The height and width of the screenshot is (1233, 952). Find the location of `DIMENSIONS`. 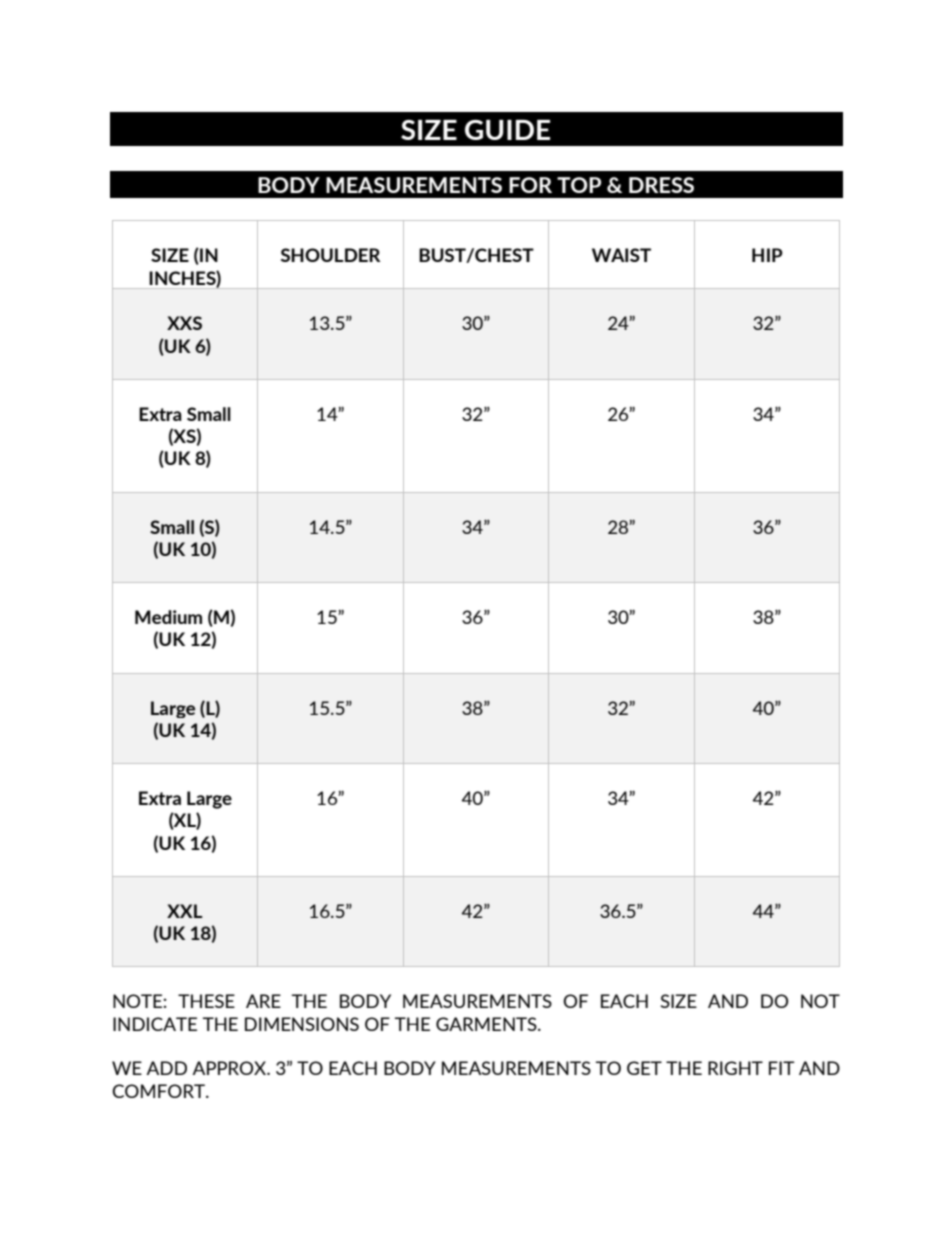

DIMENSIONS is located at coordinates (302, 1024).
